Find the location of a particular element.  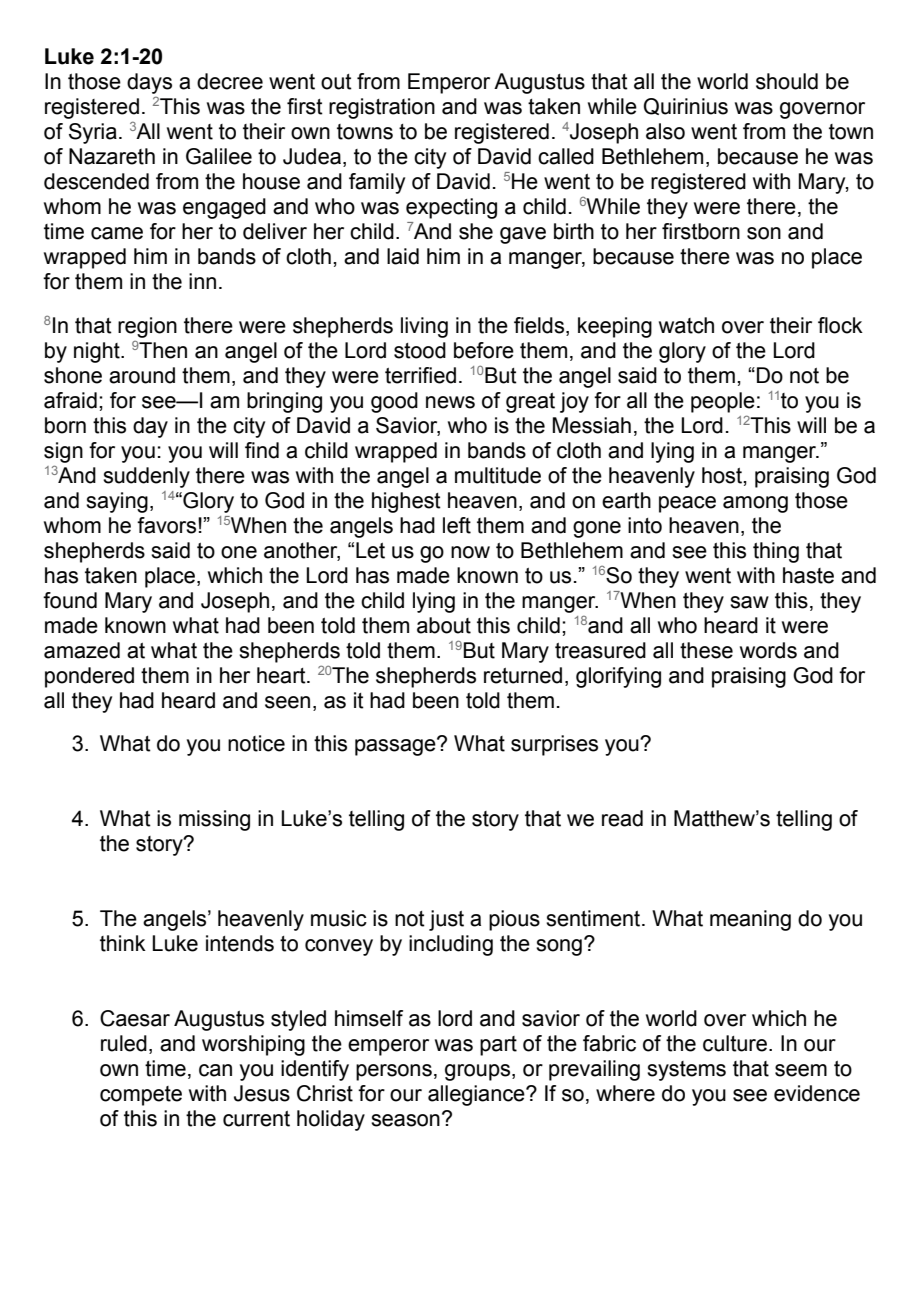

meaning is located at coordinates (750, 920).
